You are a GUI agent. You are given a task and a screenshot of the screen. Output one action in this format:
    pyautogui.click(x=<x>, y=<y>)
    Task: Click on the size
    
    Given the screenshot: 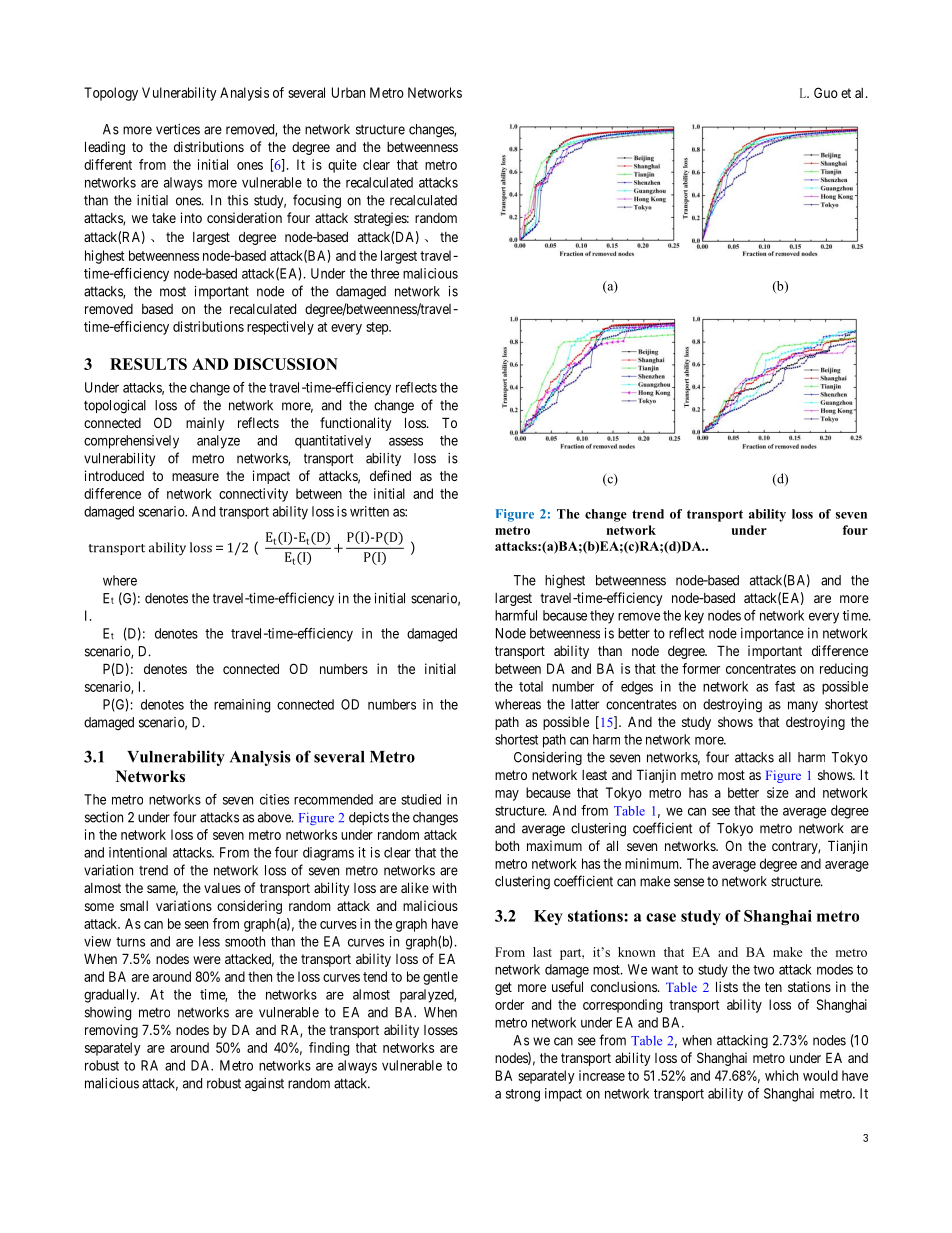 What is the action you would take?
    pyautogui.click(x=778, y=792)
